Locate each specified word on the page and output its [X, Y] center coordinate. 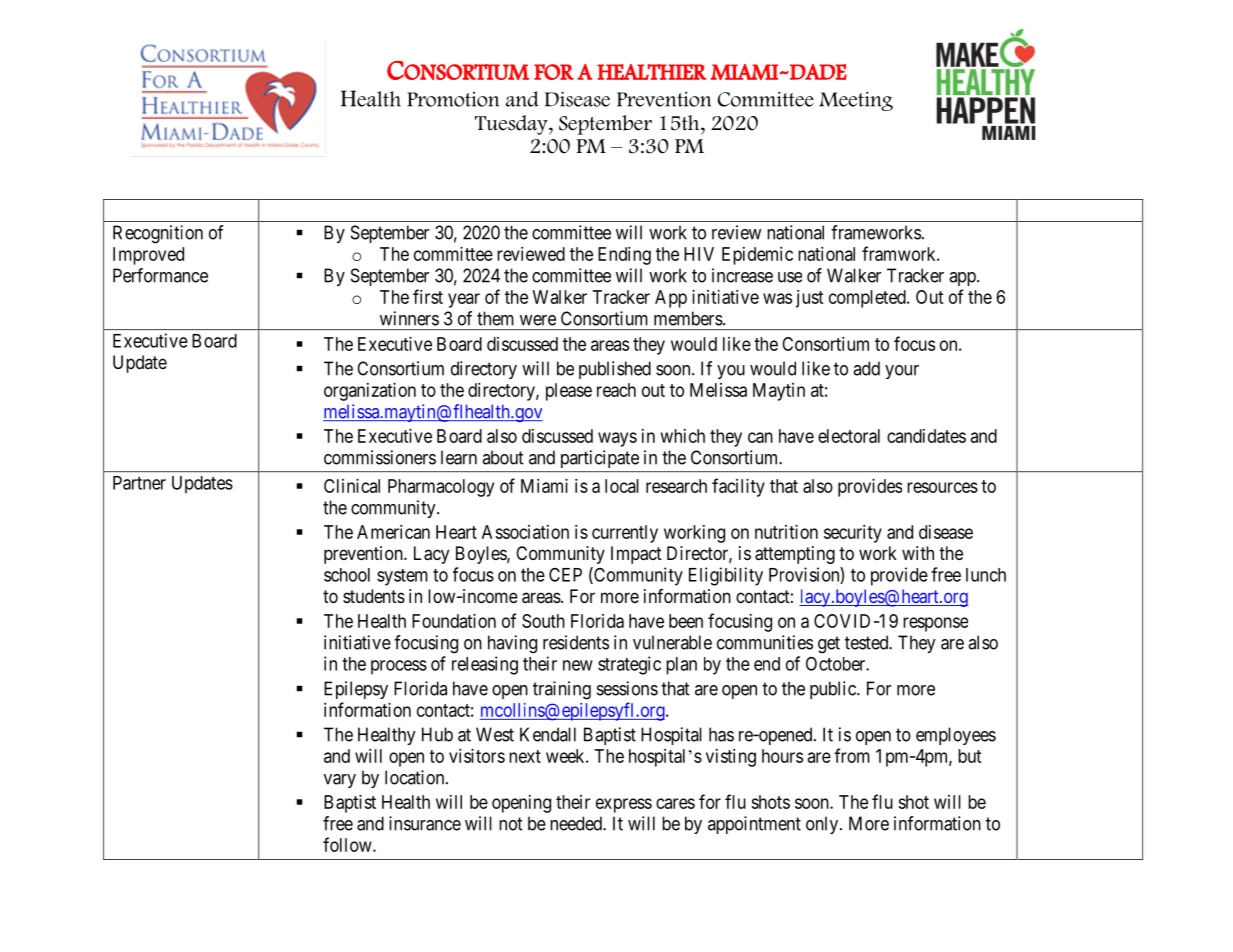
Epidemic [757, 256]
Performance [160, 275]
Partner [139, 483]
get [829, 645]
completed [868, 299]
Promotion [453, 99]
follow [348, 844]
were [538, 320]
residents [576, 642]
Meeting [856, 101]
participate [600, 459]
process [399, 667]
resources [942, 487]
